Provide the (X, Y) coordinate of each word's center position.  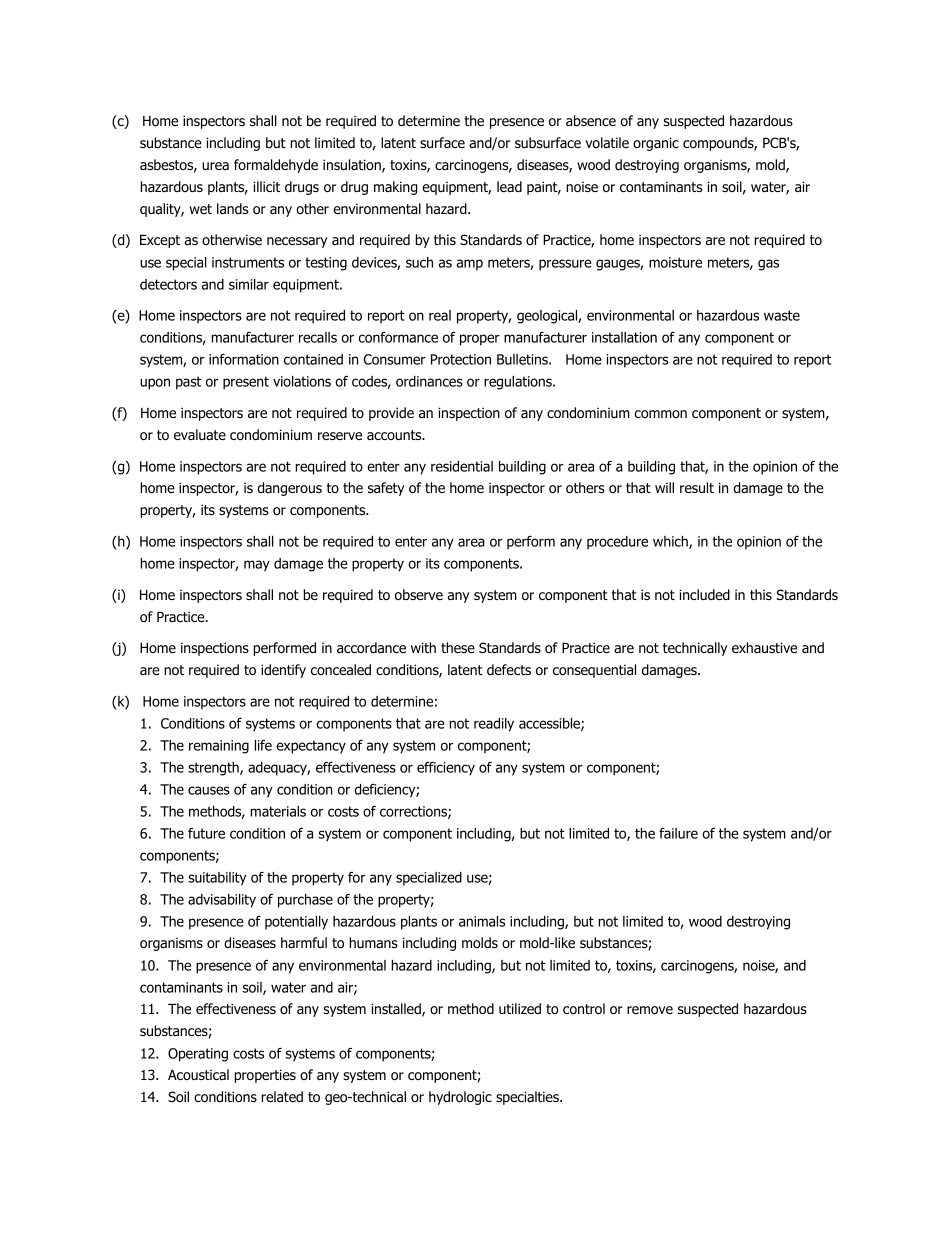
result (697, 487)
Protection (461, 359)
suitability (217, 879)
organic (656, 144)
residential (462, 466)
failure (678, 833)
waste (782, 315)
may (257, 566)
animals (482, 921)
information (244, 359)
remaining (219, 747)
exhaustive (764, 647)
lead (509, 186)
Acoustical (198, 1074)
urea (215, 166)
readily (494, 725)
